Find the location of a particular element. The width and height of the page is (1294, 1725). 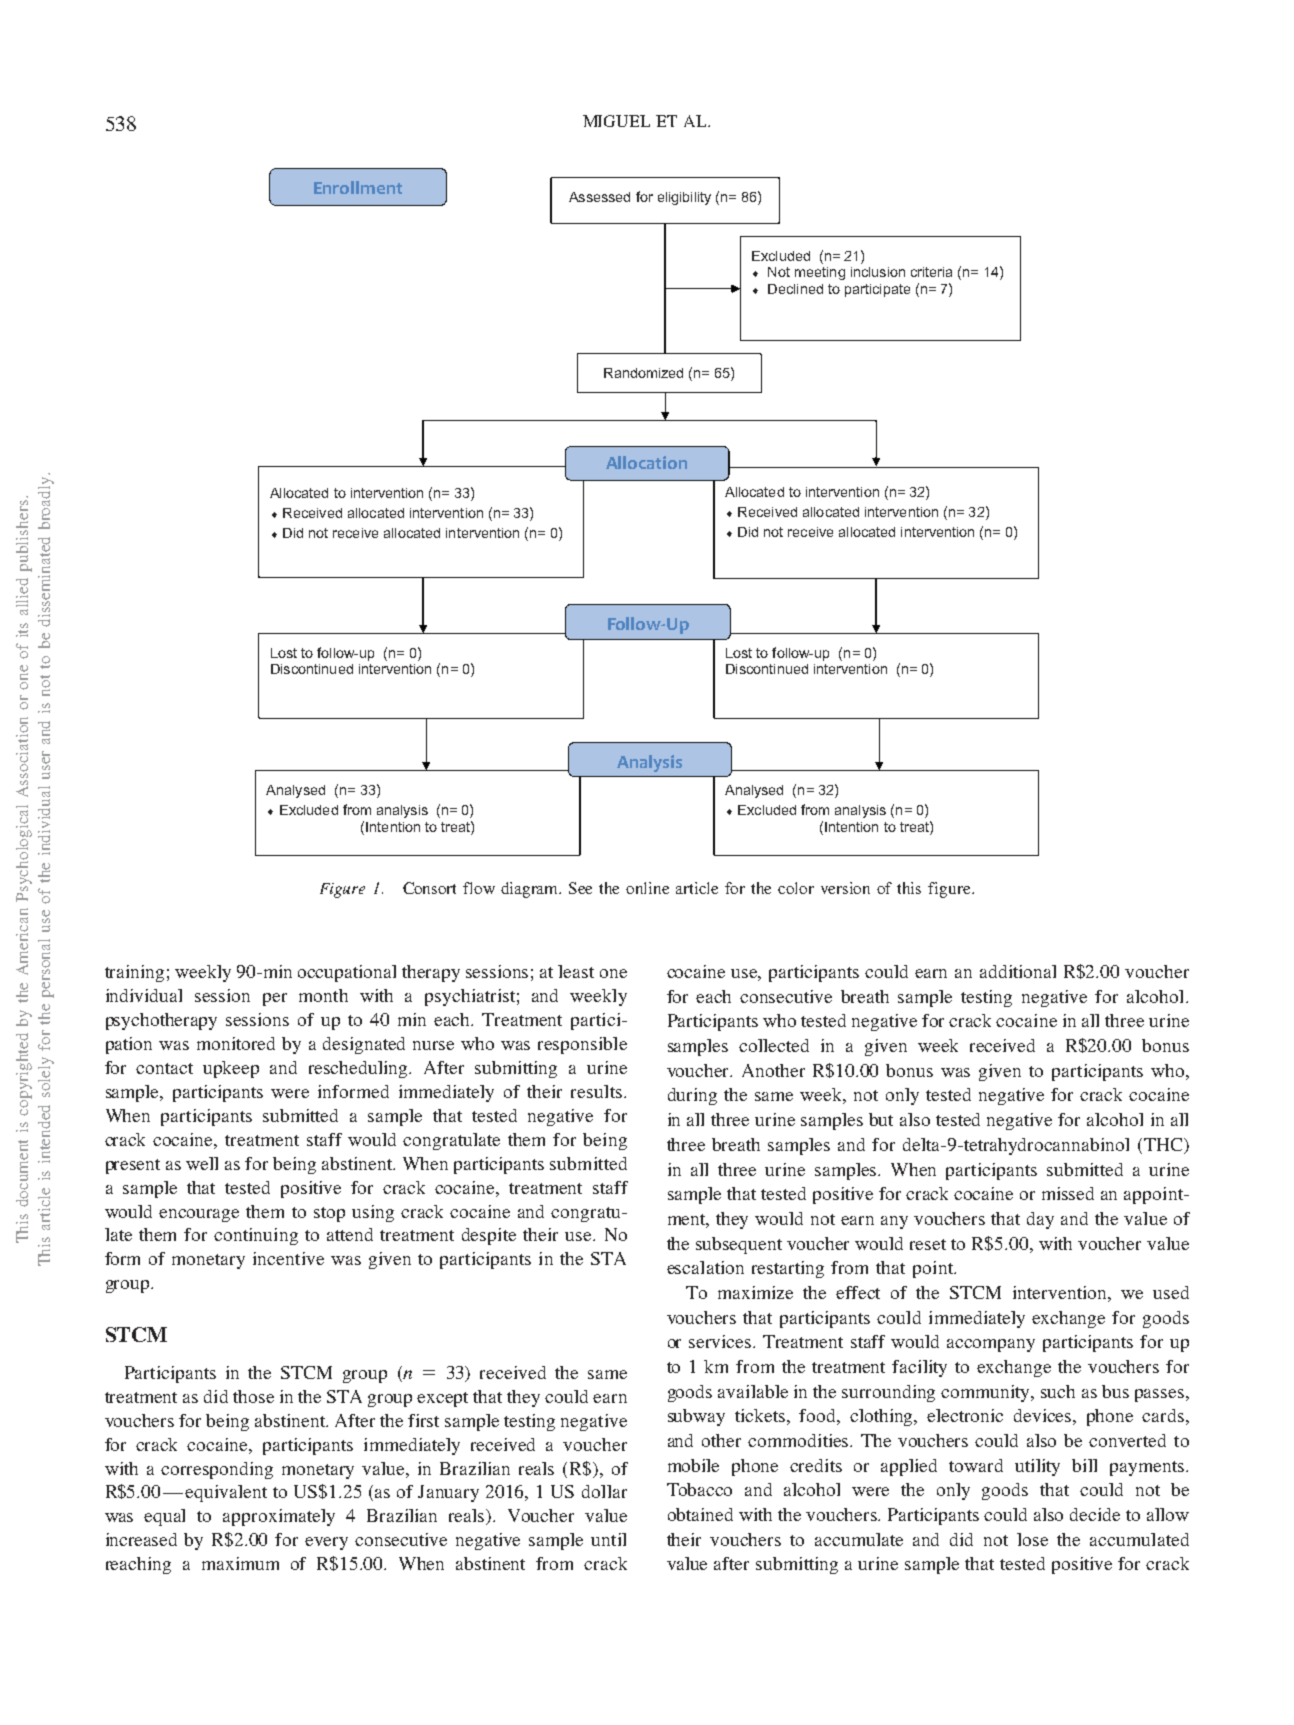

Assessed is located at coordinates (599, 197).
